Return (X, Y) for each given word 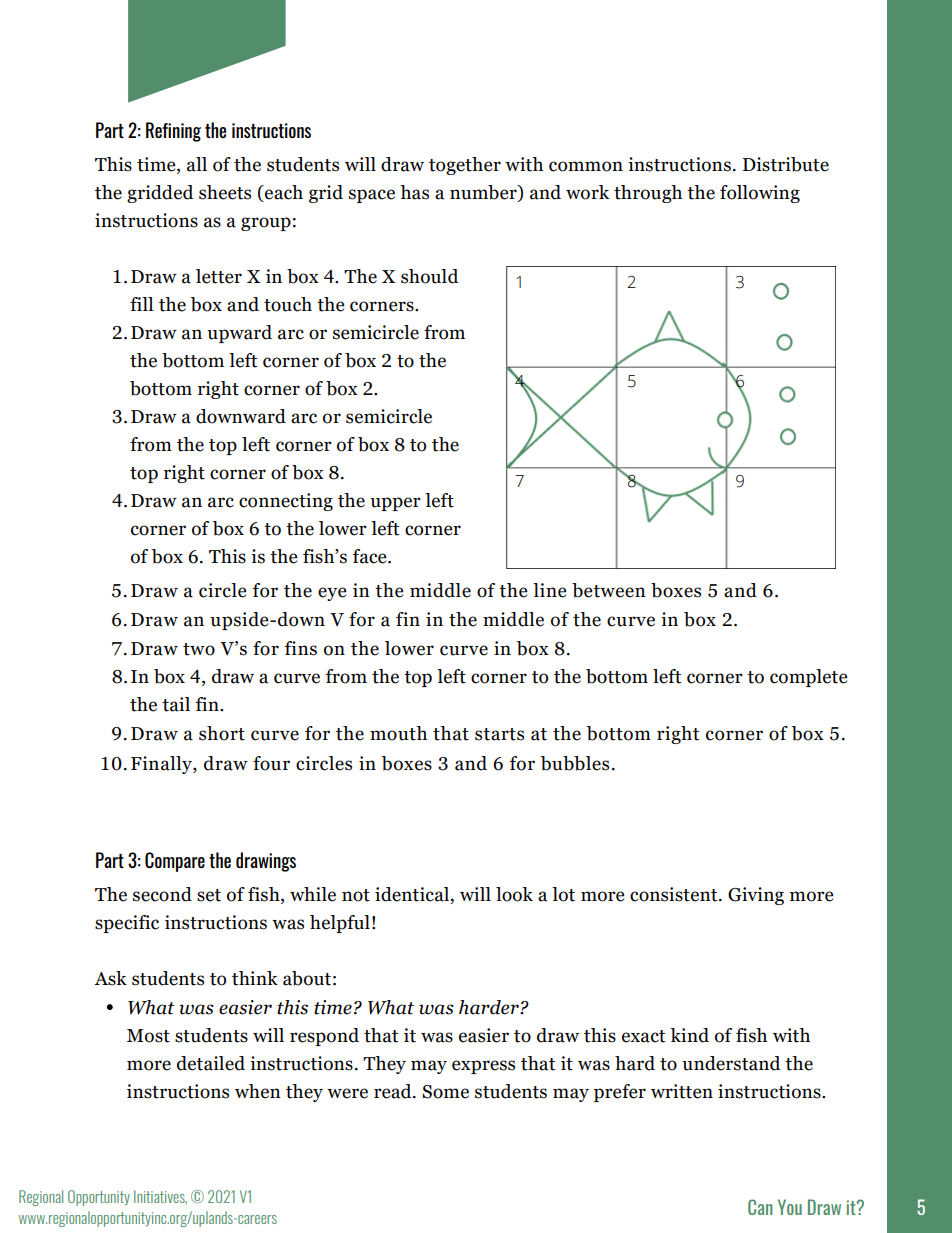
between (609, 590)
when (258, 1091)
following (760, 194)
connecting (286, 502)
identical (413, 895)
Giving (756, 896)
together (465, 166)
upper (395, 504)
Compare (175, 862)
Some (445, 1092)
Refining (173, 132)
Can (760, 1207)
